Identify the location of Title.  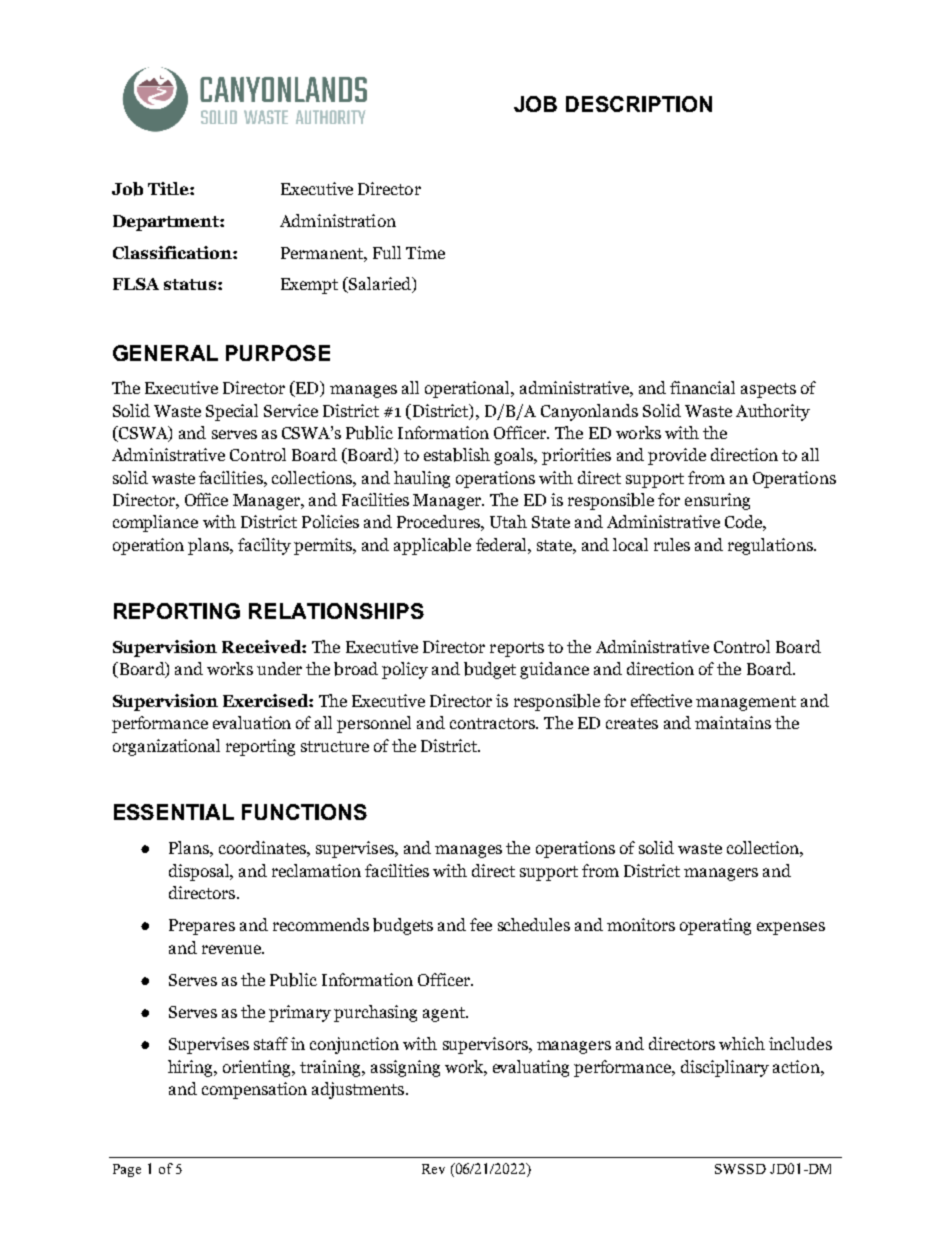
(169, 188).
